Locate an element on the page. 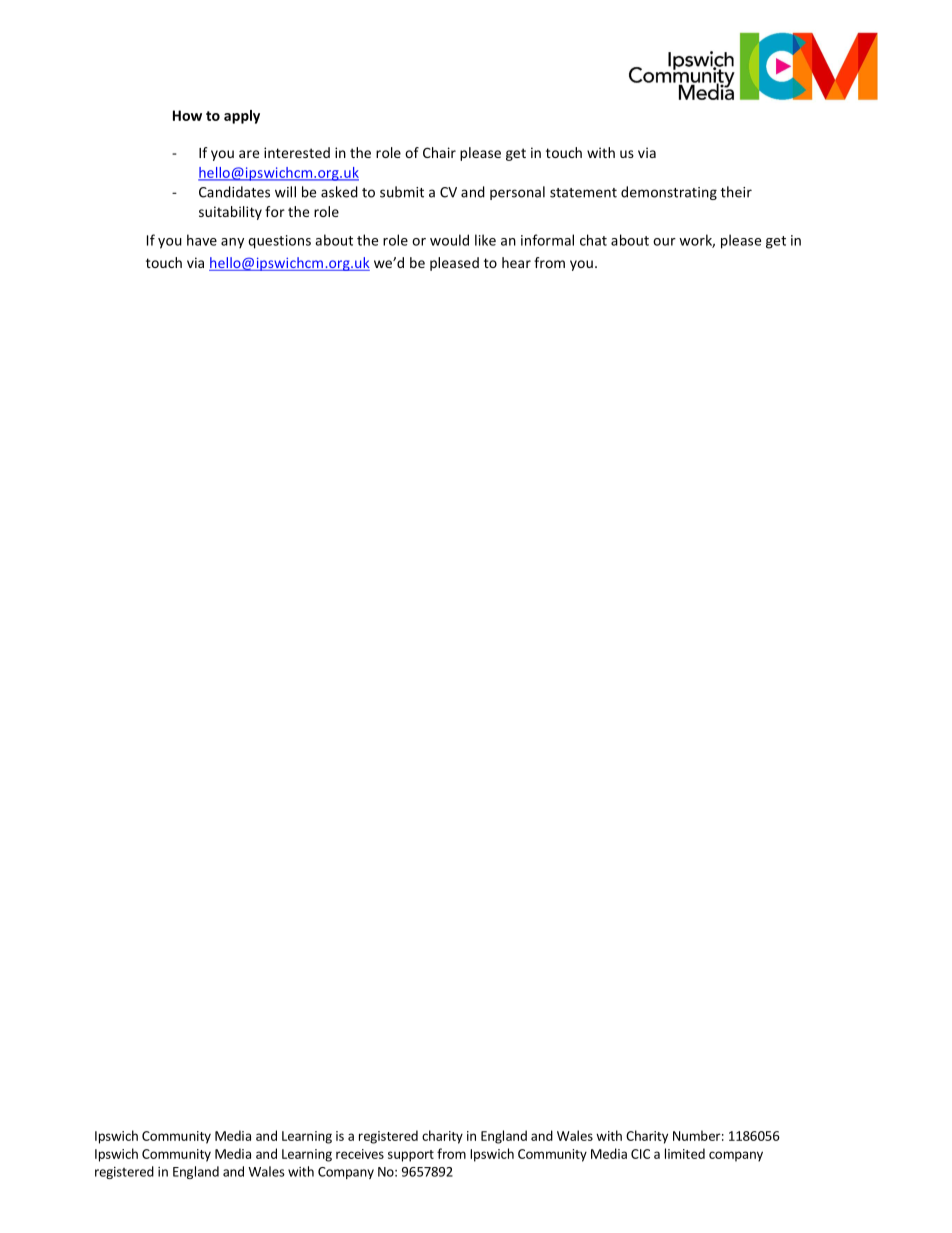 This image has width=952, height=1233. questions is located at coordinates (279, 242).
